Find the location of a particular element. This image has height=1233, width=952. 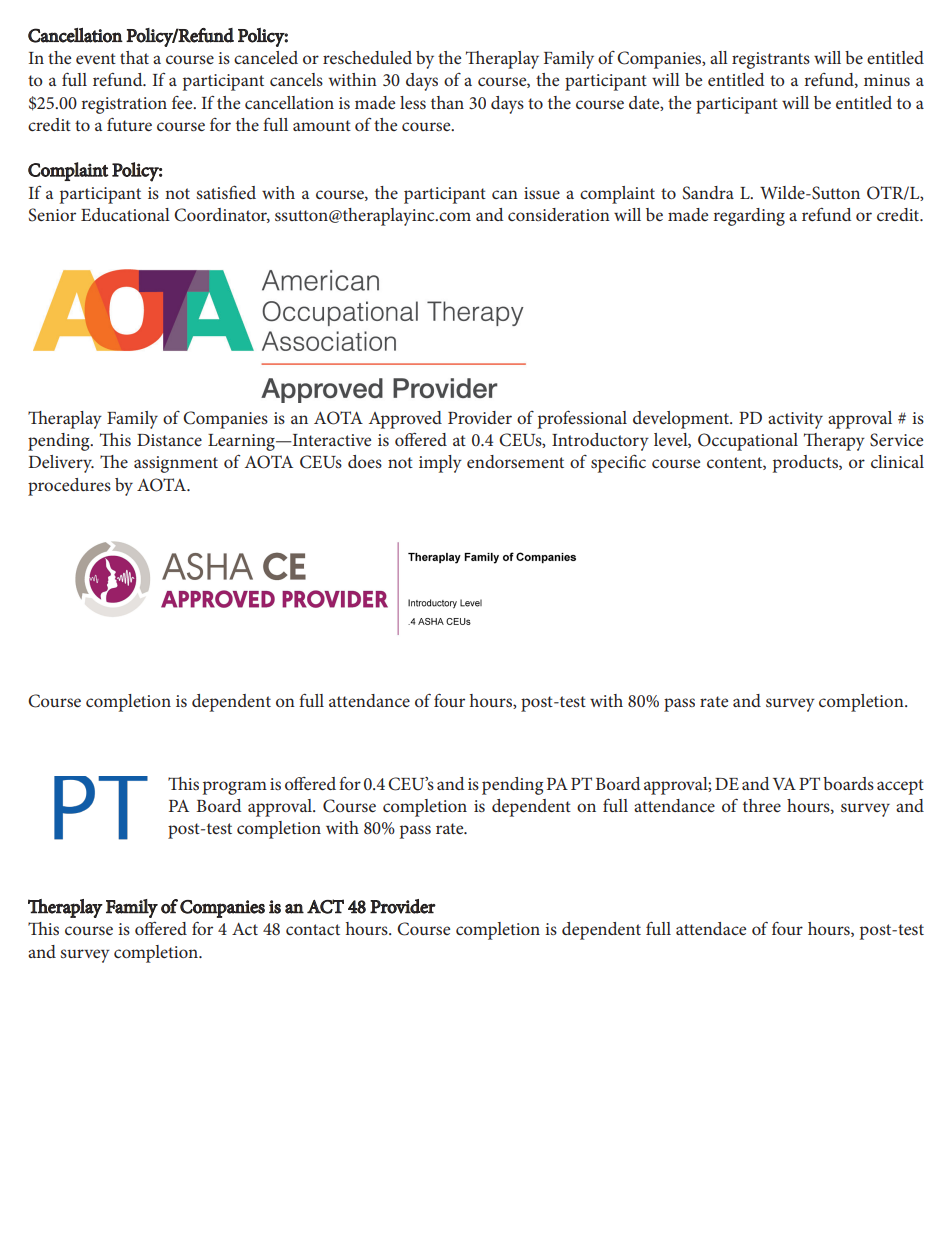

imply is located at coordinates (440, 464).
